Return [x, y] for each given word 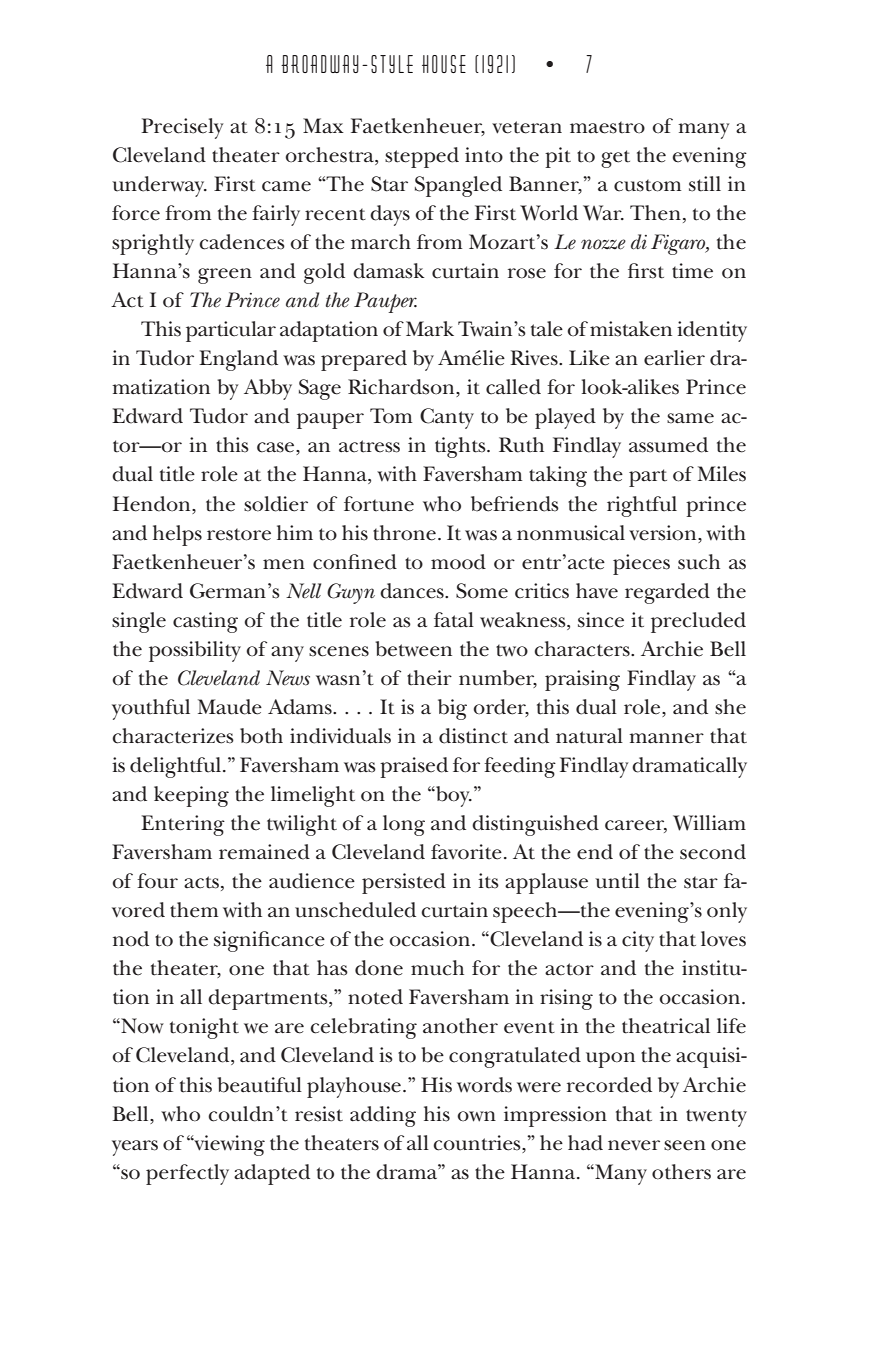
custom [647, 185]
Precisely [182, 128]
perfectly [187, 1174]
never [634, 1145]
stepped [422, 157]
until [617, 881]
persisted [404, 883]
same [690, 418]
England [238, 360]
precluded [698, 622]
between [413, 649]
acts [201, 882]
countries [478, 1143]
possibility [195, 651]
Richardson [402, 388]
